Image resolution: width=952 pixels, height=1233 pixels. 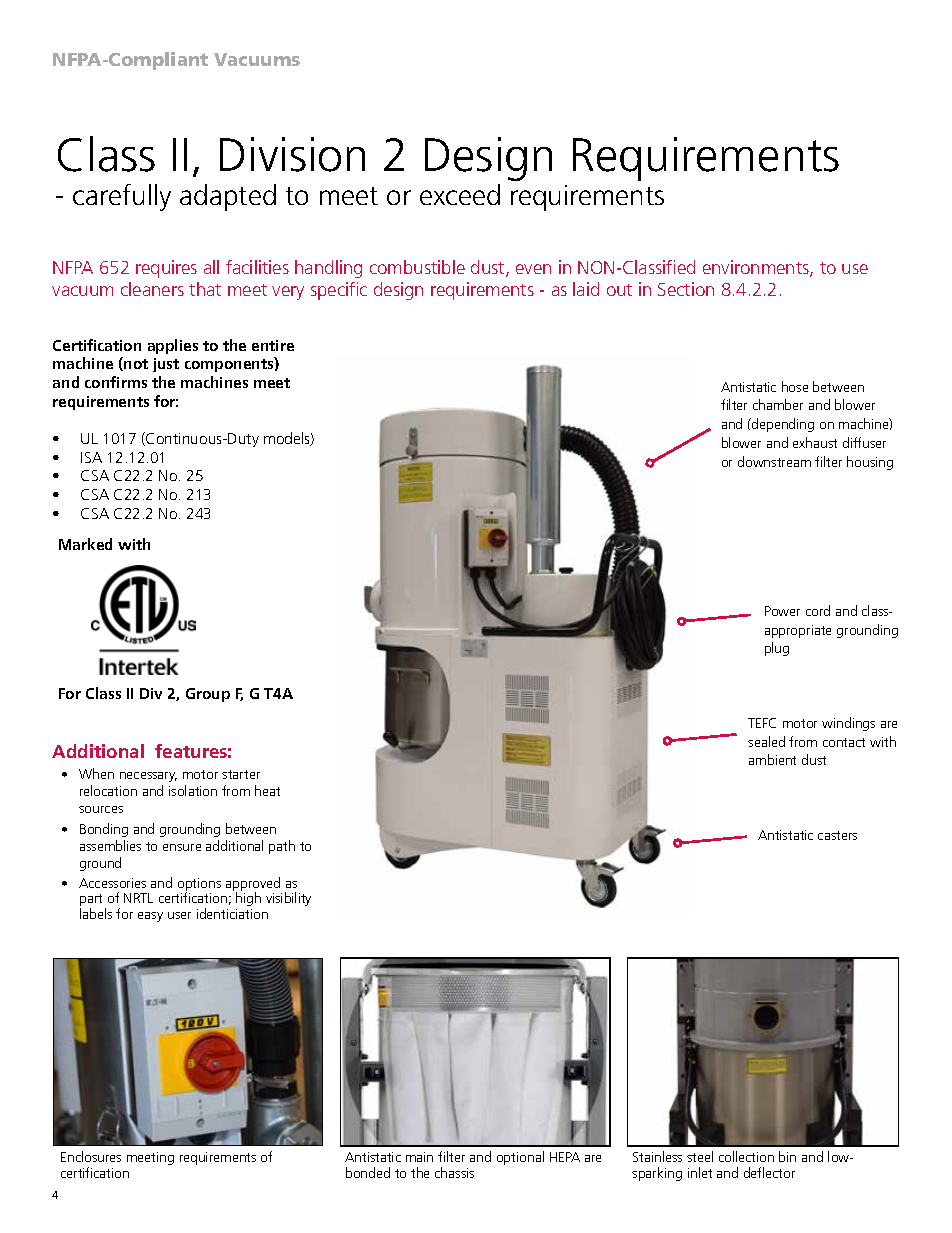 What do you see at coordinates (85, 544) in the page?
I see `Marked` at bounding box center [85, 544].
